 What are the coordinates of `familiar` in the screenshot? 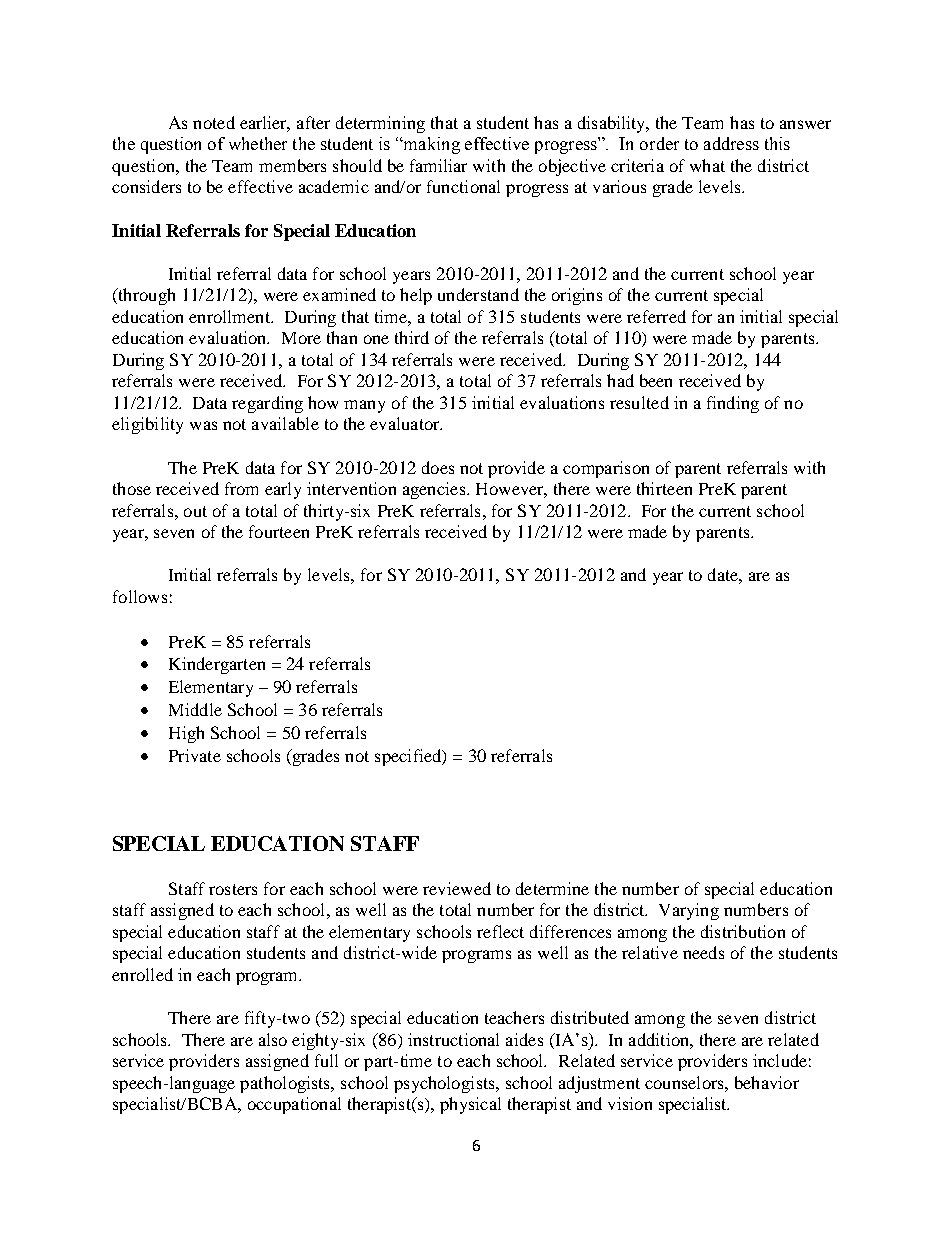 It's located at (438, 165).
